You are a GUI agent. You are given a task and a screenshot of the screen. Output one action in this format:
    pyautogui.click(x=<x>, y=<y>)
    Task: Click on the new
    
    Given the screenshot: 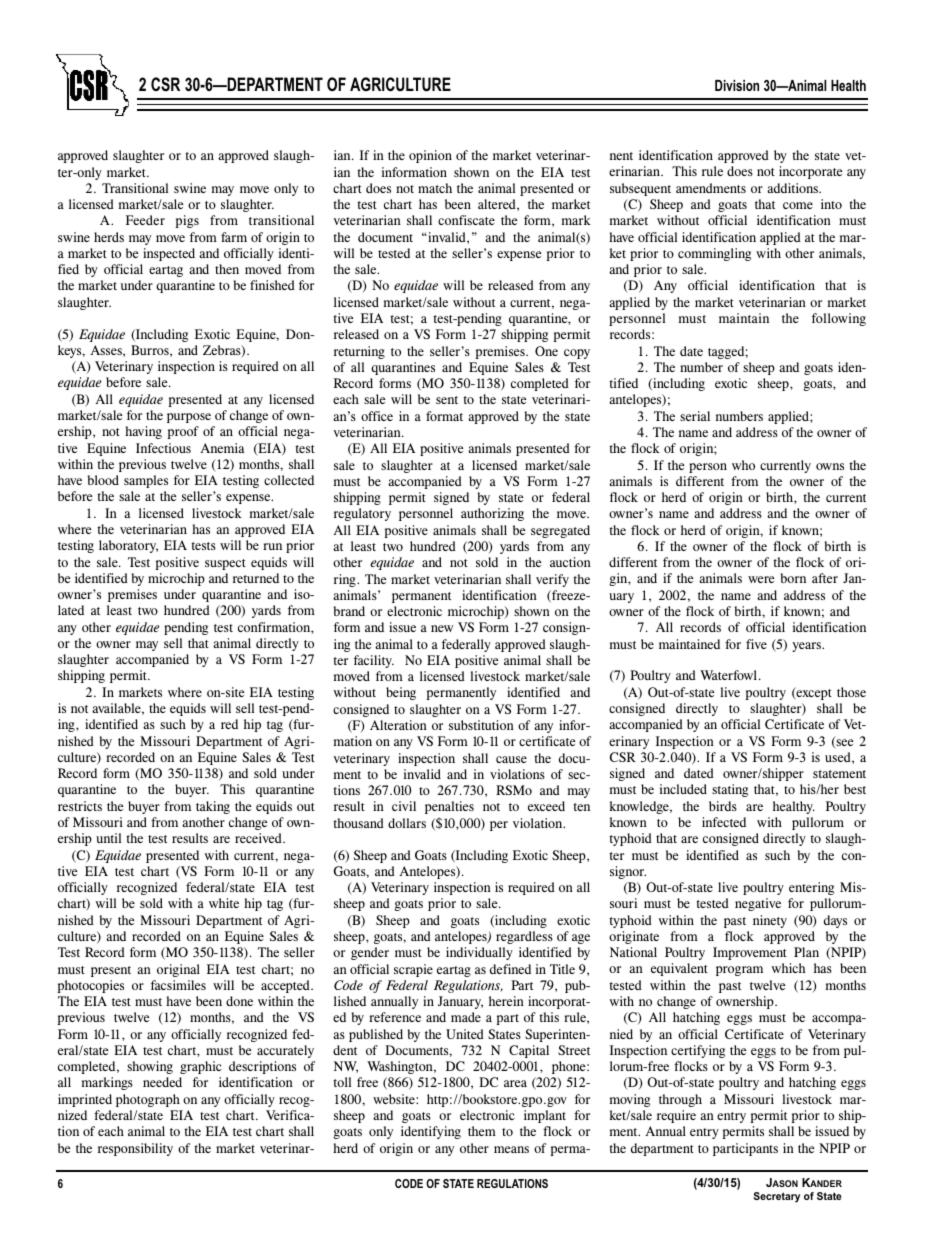 What is the action you would take?
    pyautogui.click(x=442, y=628)
